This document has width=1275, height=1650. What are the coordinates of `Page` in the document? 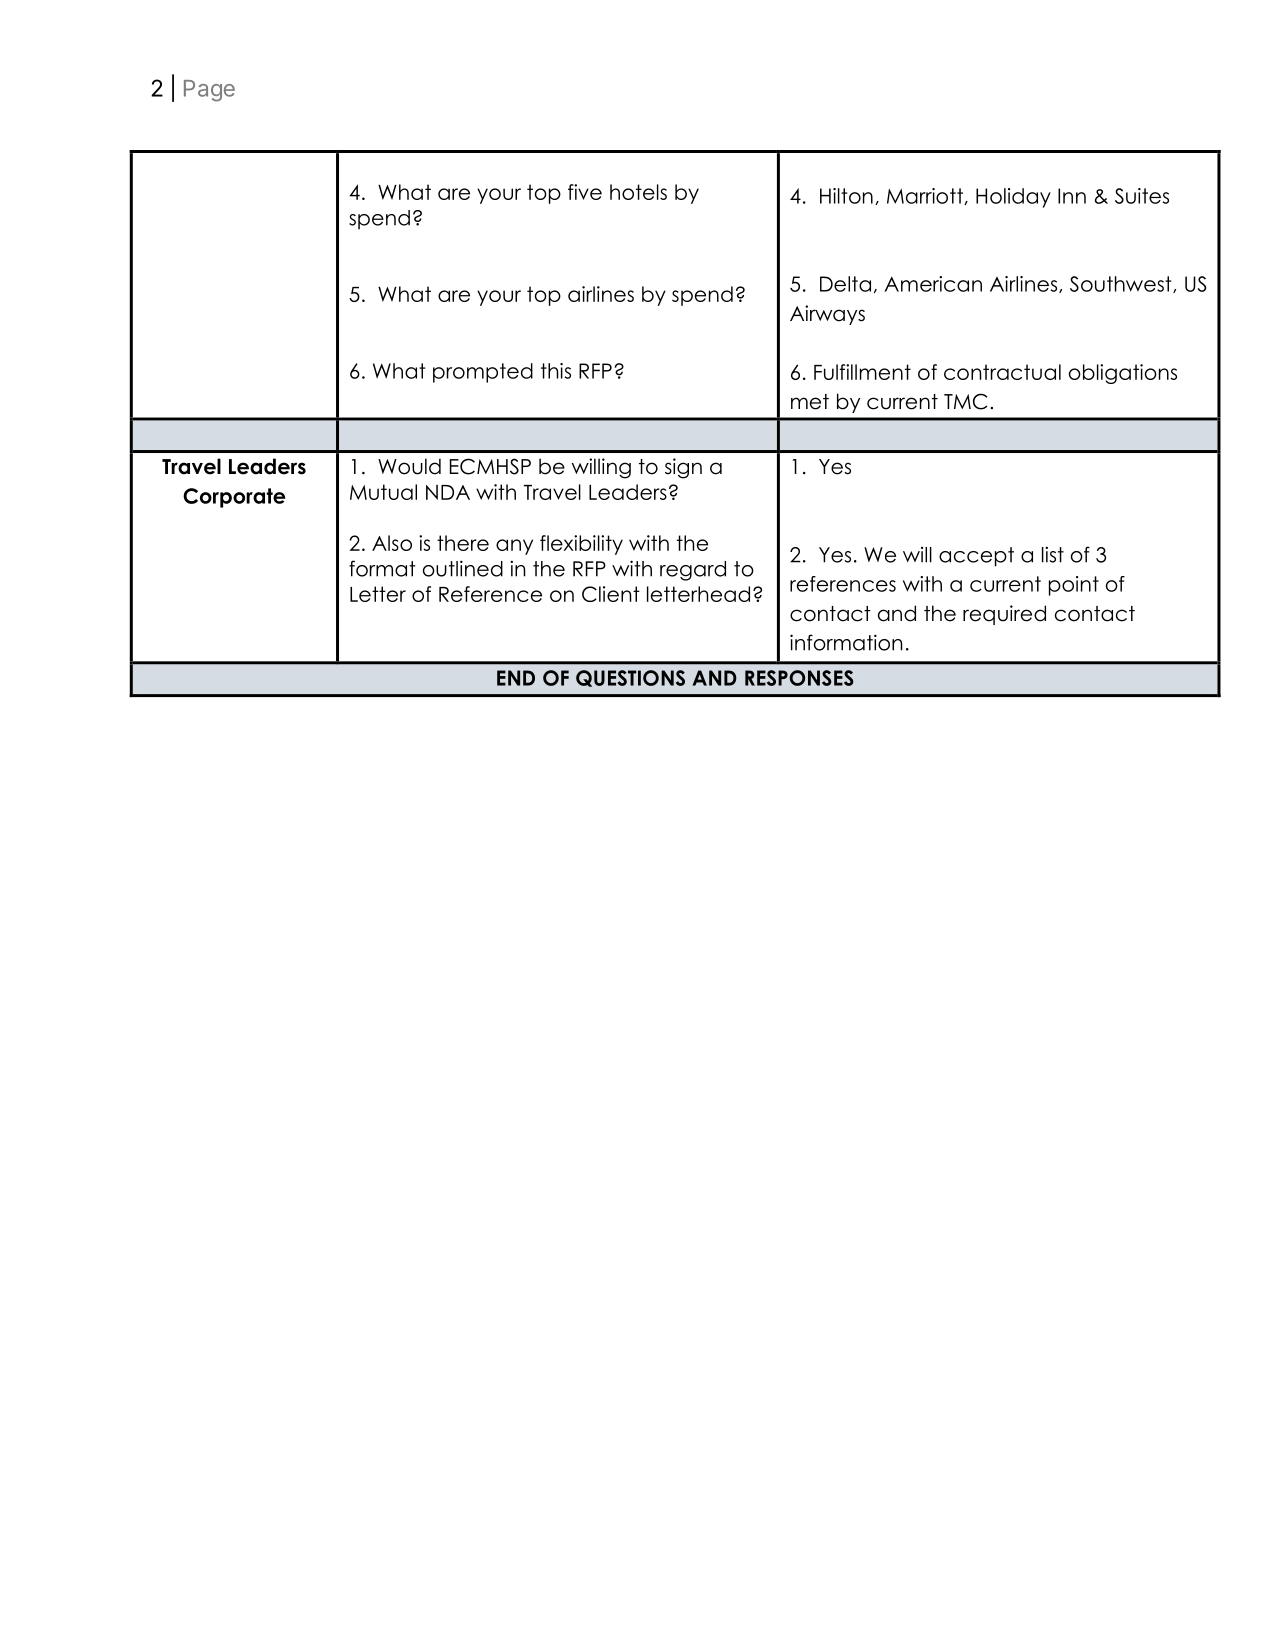 It's located at (209, 91).
